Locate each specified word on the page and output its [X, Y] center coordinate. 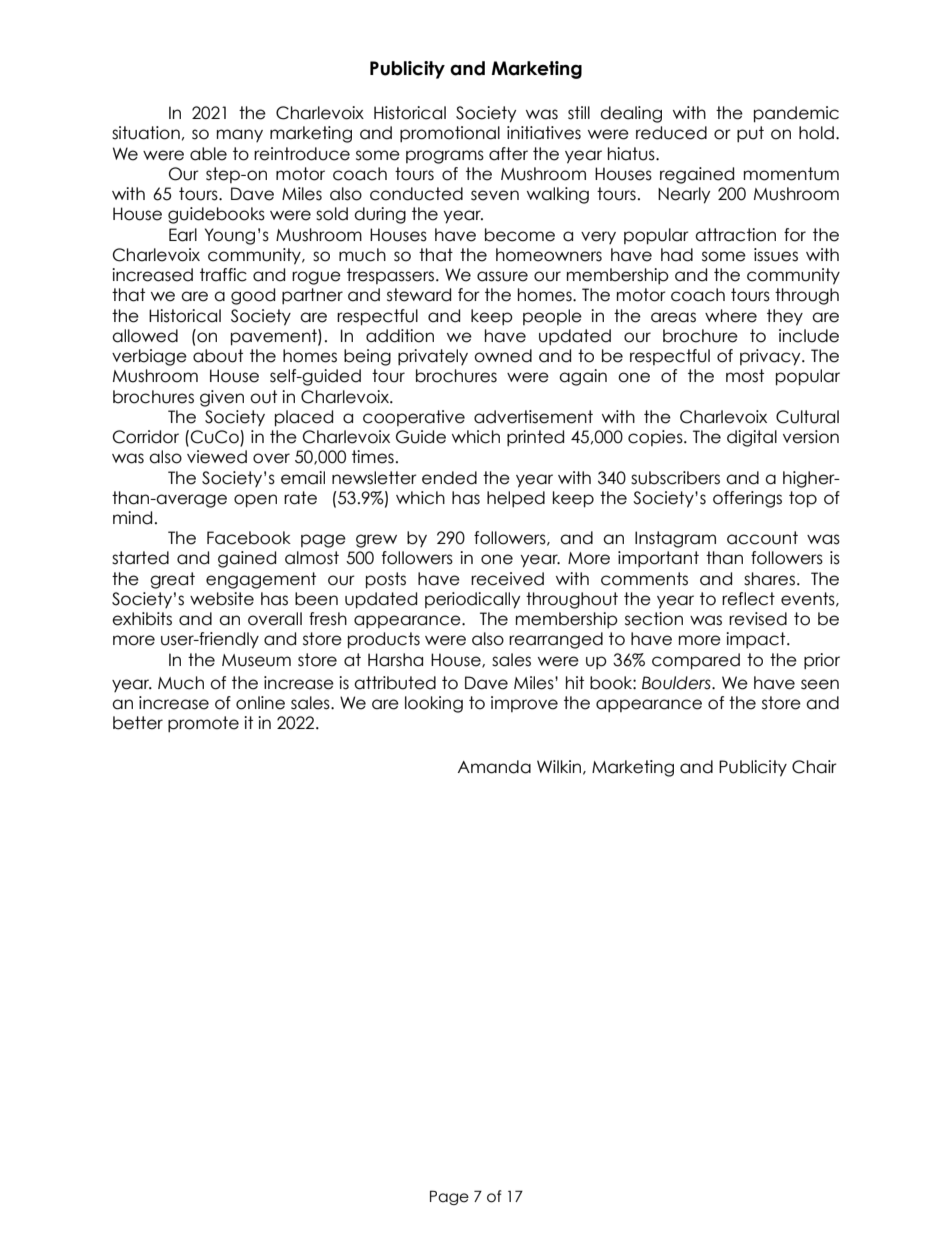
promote [203, 724]
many [240, 135]
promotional [450, 134]
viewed [217, 457]
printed [535, 438]
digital [752, 438]
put [750, 134]
